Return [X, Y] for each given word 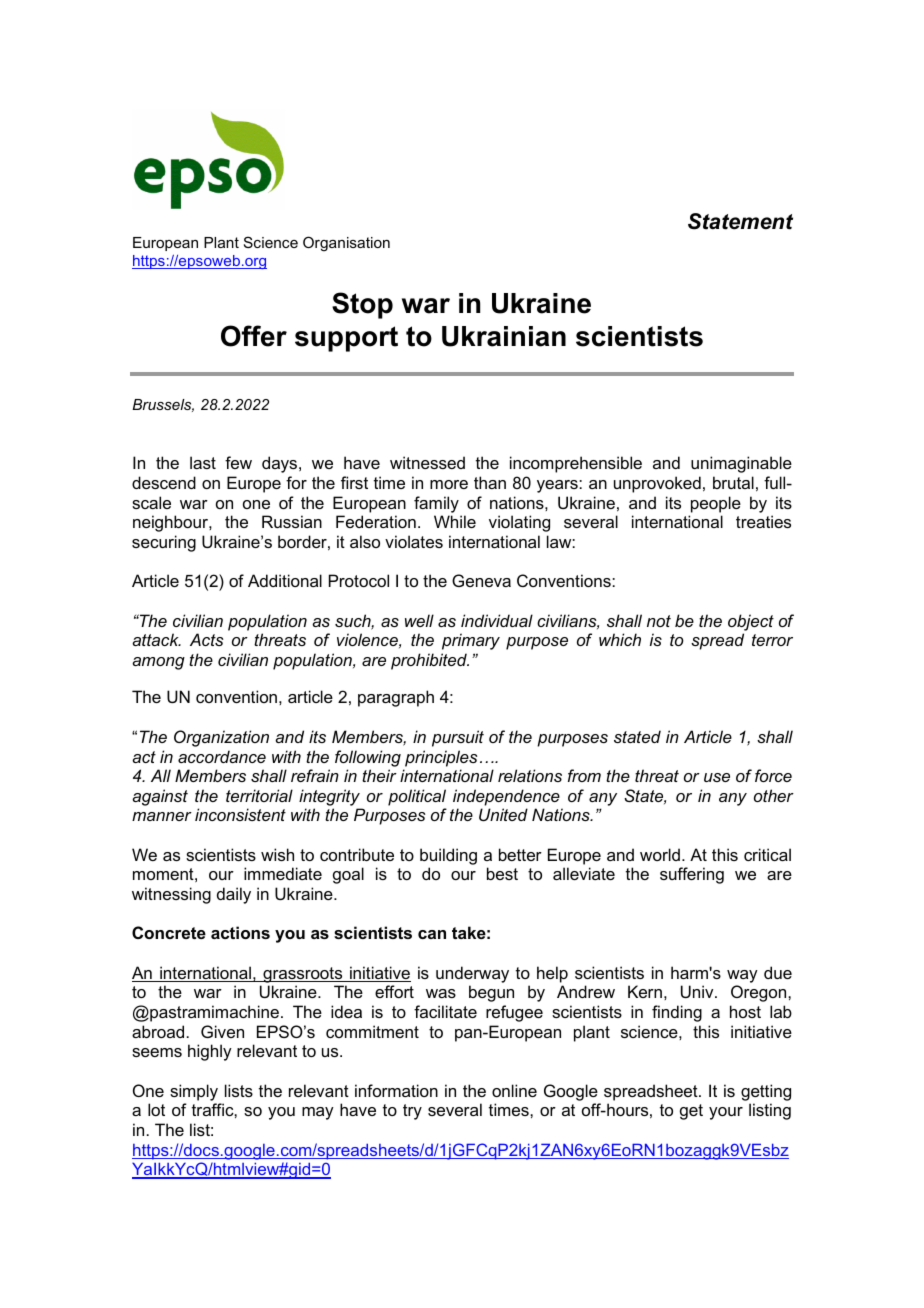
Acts [207, 639]
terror [772, 640]
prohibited [430, 661]
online [514, 1090]
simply [194, 1092]
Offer [254, 336]
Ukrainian [504, 336]
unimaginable [741, 464]
